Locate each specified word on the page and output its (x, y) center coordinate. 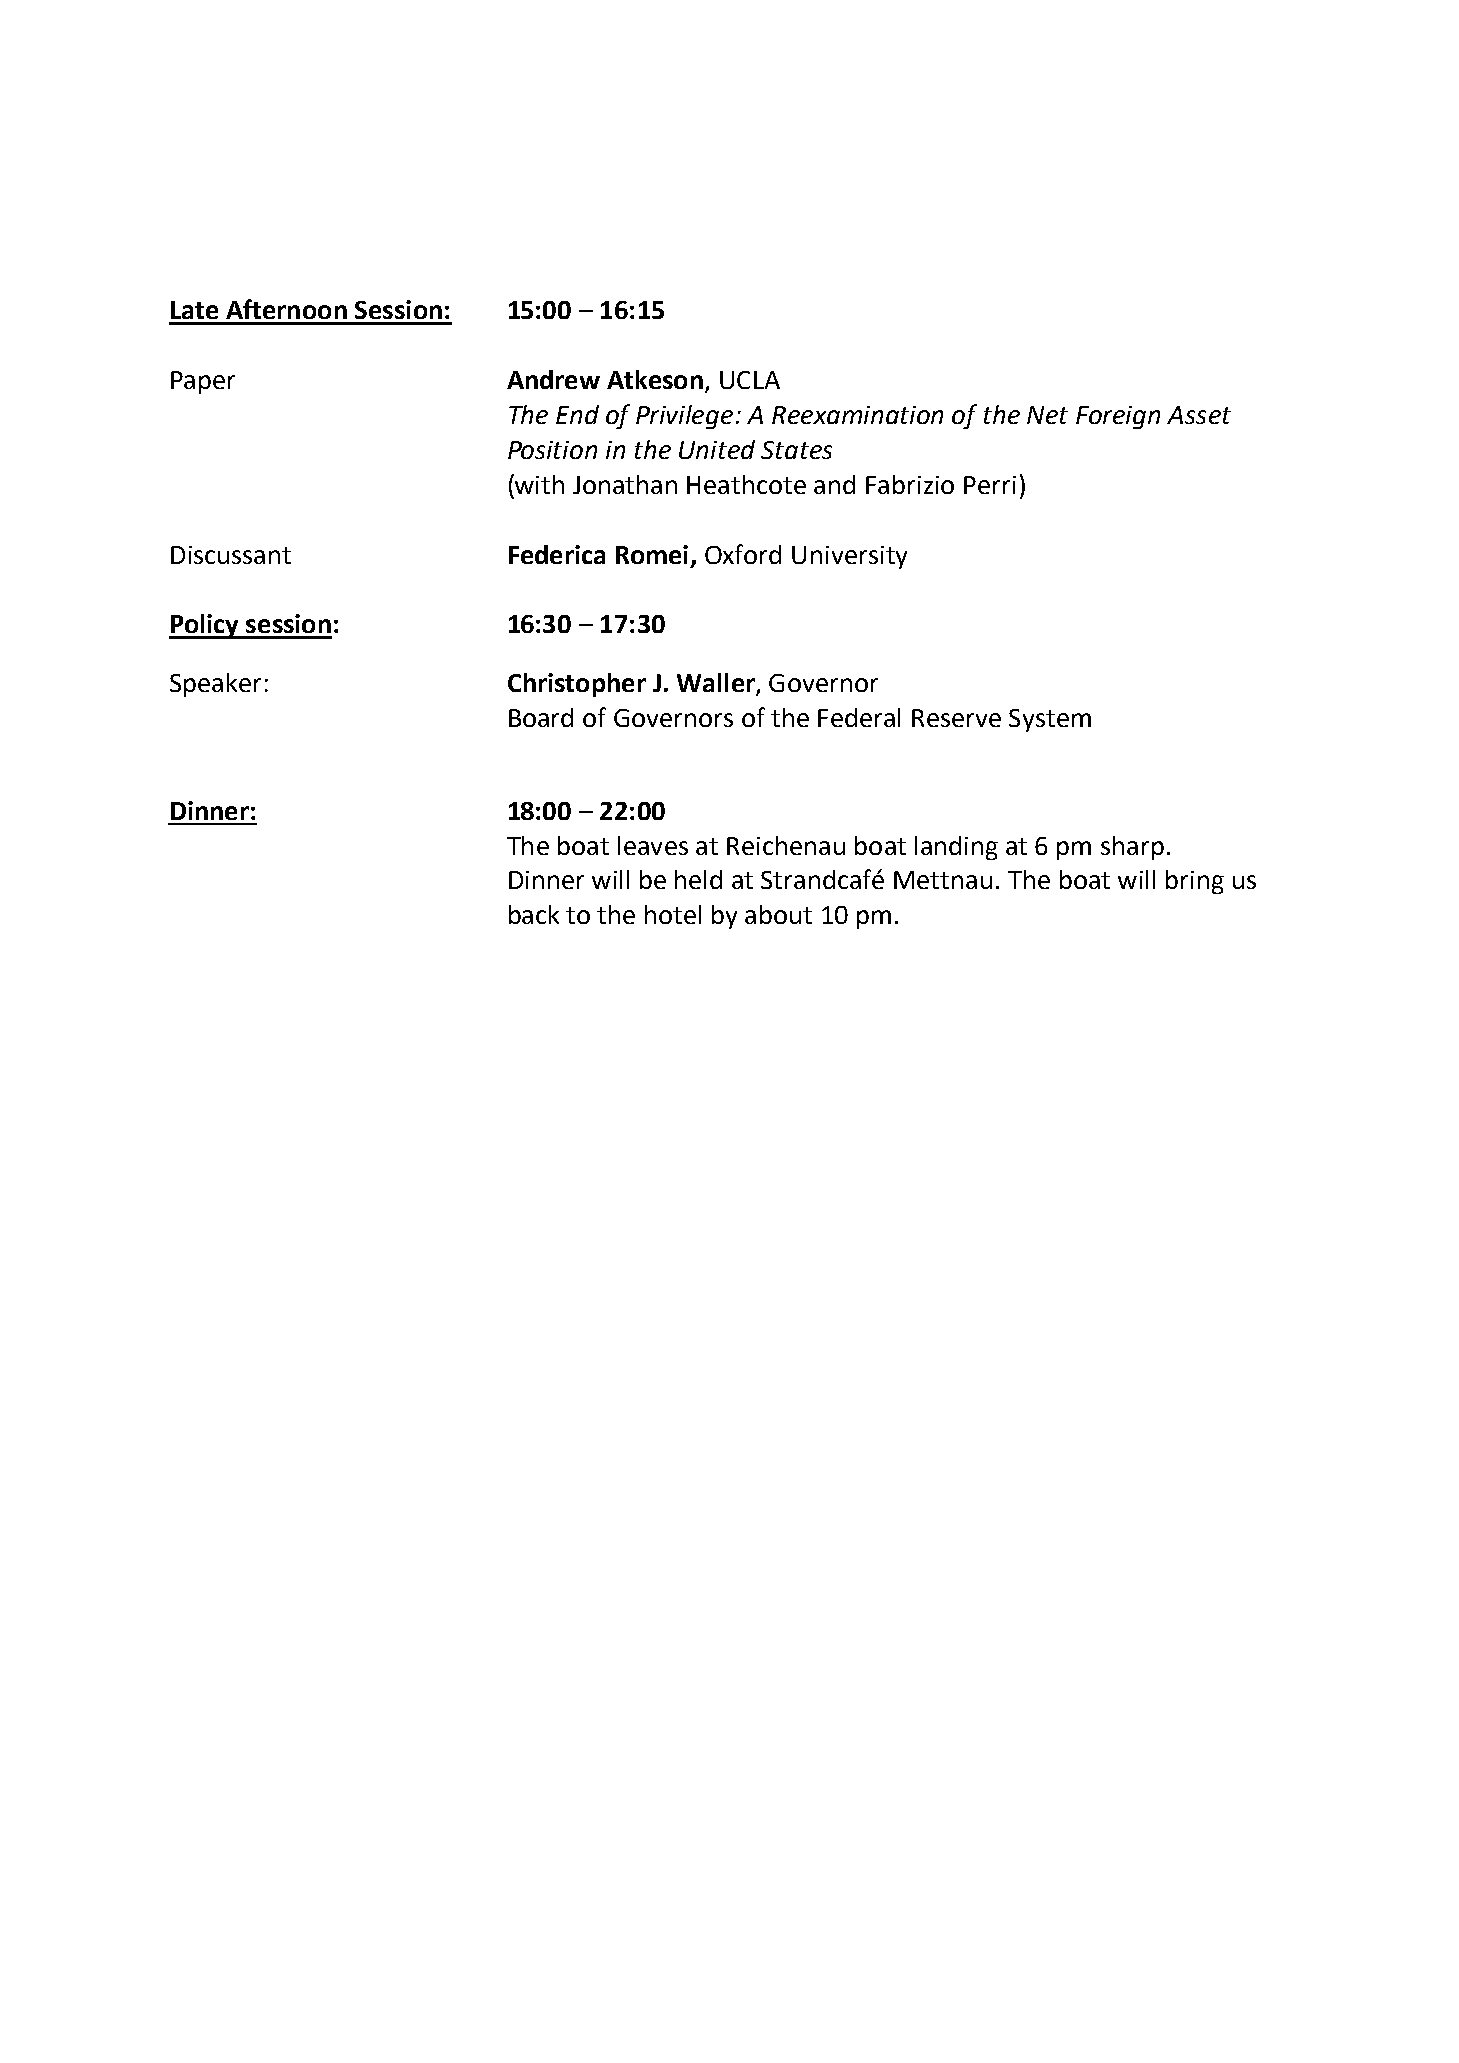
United (717, 449)
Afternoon (286, 309)
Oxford (743, 554)
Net (1047, 415)
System (1050, 720)
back (534, 914)
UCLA (750, 380)
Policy (205, 626)
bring (1195, 882)
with (539, 484)
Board (541, 717)
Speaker (215, 685)
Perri (990, 485)
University (849, 557)
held (698, 879)
